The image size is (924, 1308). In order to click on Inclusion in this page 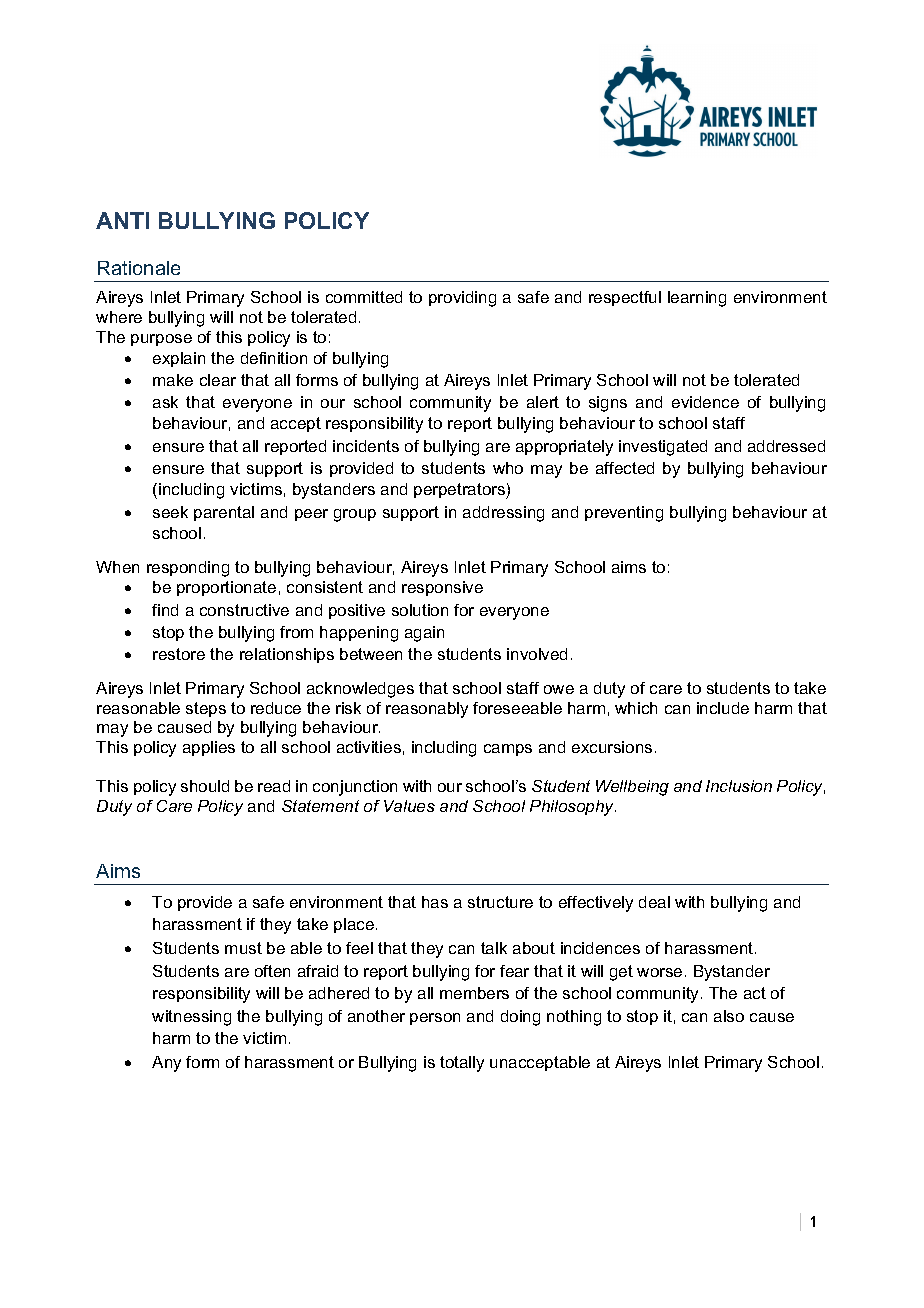, I will do `click(739, 786)`.
